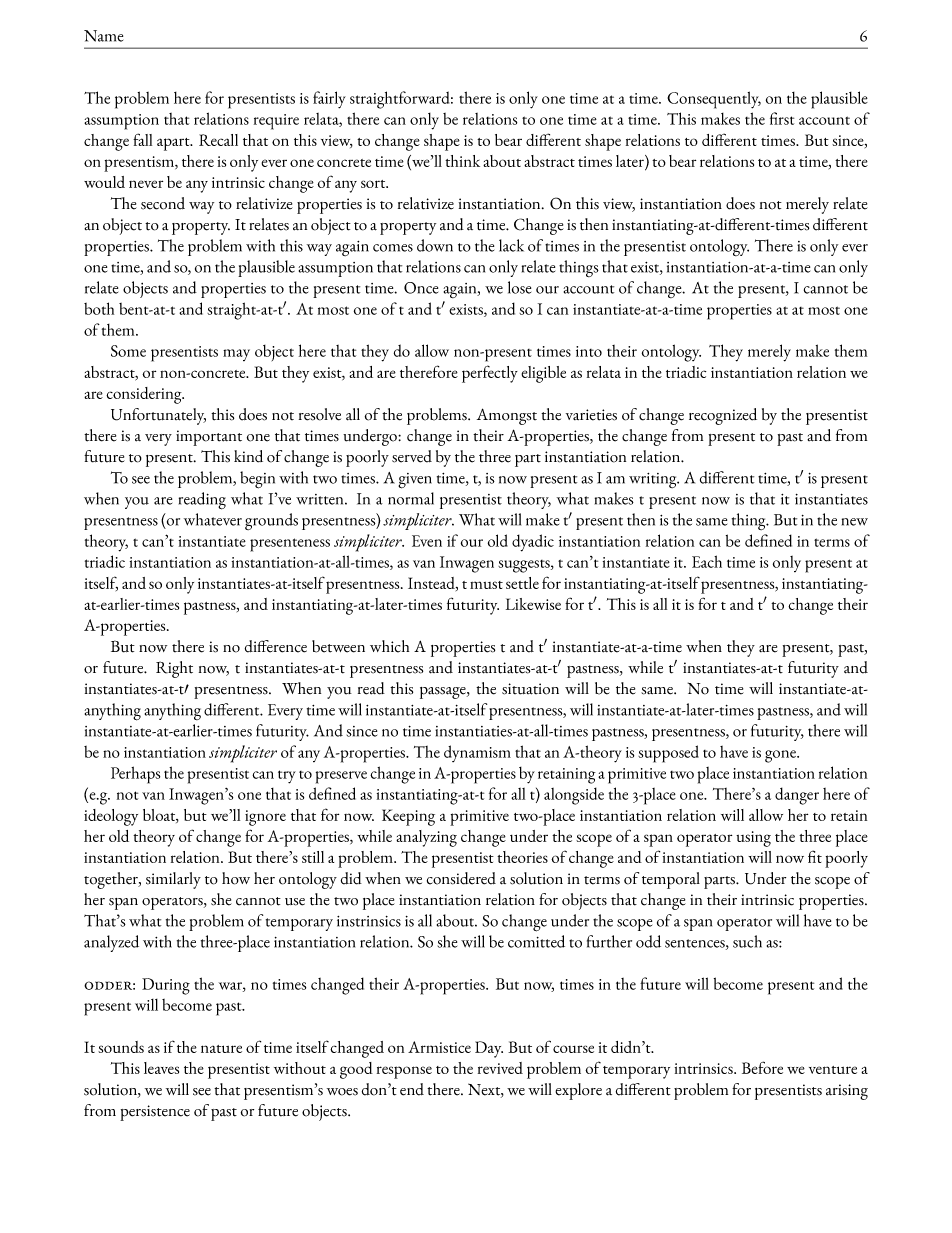  Describe the element at coordinates (271, 521) in the page. I see `grounds` at that location.
